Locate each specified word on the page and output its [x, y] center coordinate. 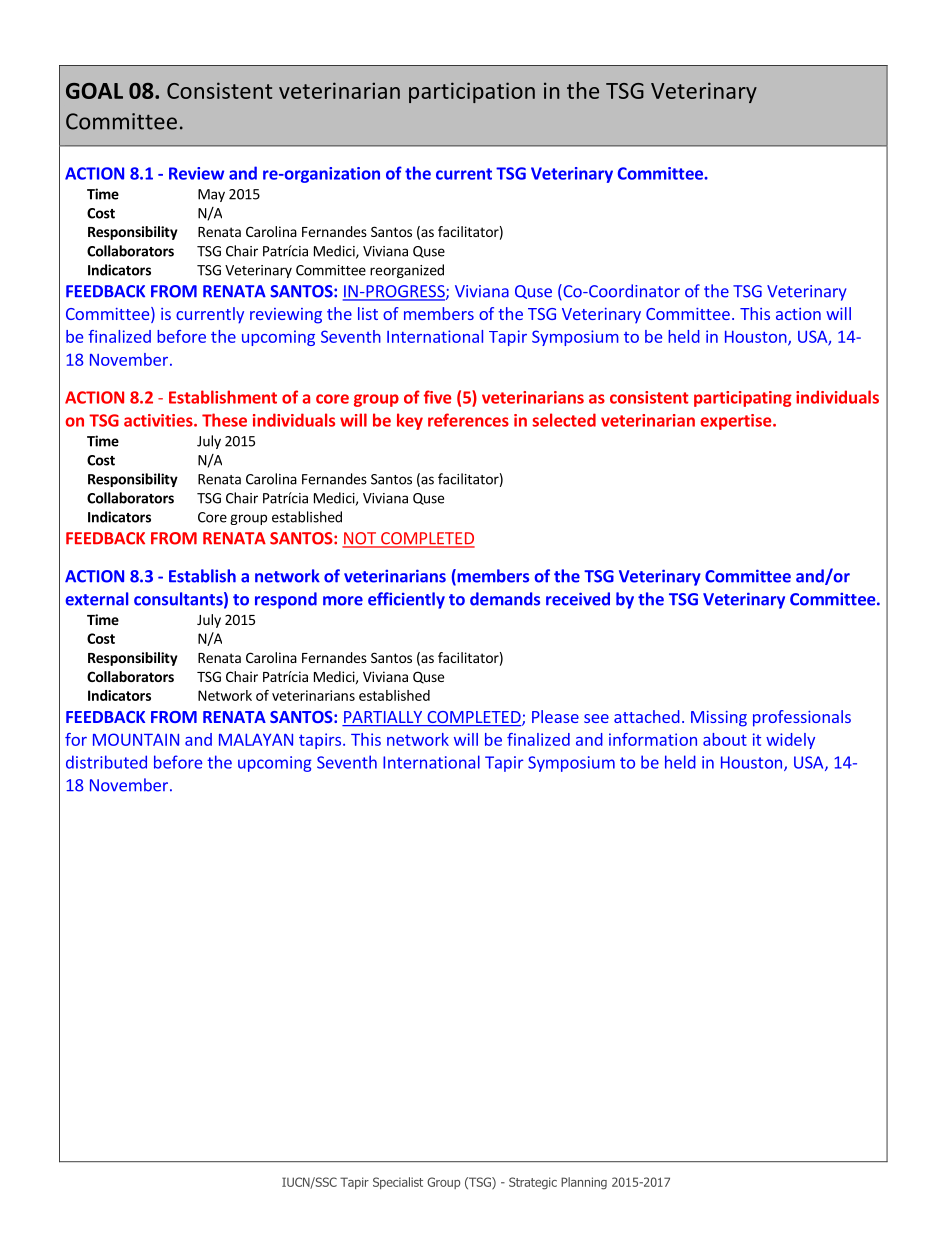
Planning [584, 1183]
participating [743, 399]
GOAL [94, 91]
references [468, 420]
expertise [737, 422]
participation [472, 92]
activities [159, 420]
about [725, 739]
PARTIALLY [383, 717]
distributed [106, 762]
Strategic [533, 1183]
